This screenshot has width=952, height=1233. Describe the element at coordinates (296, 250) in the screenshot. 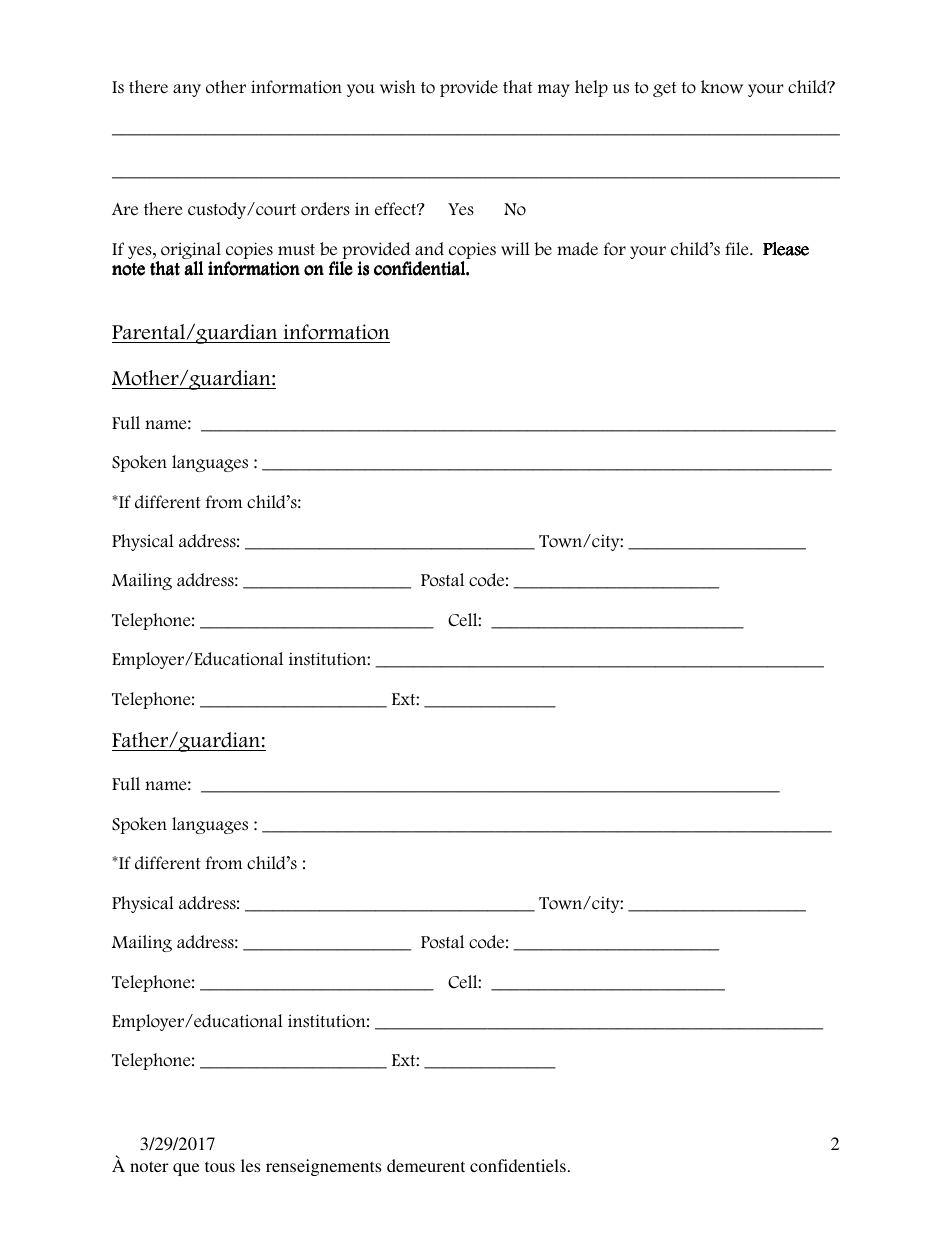

I see `must` at that location.
